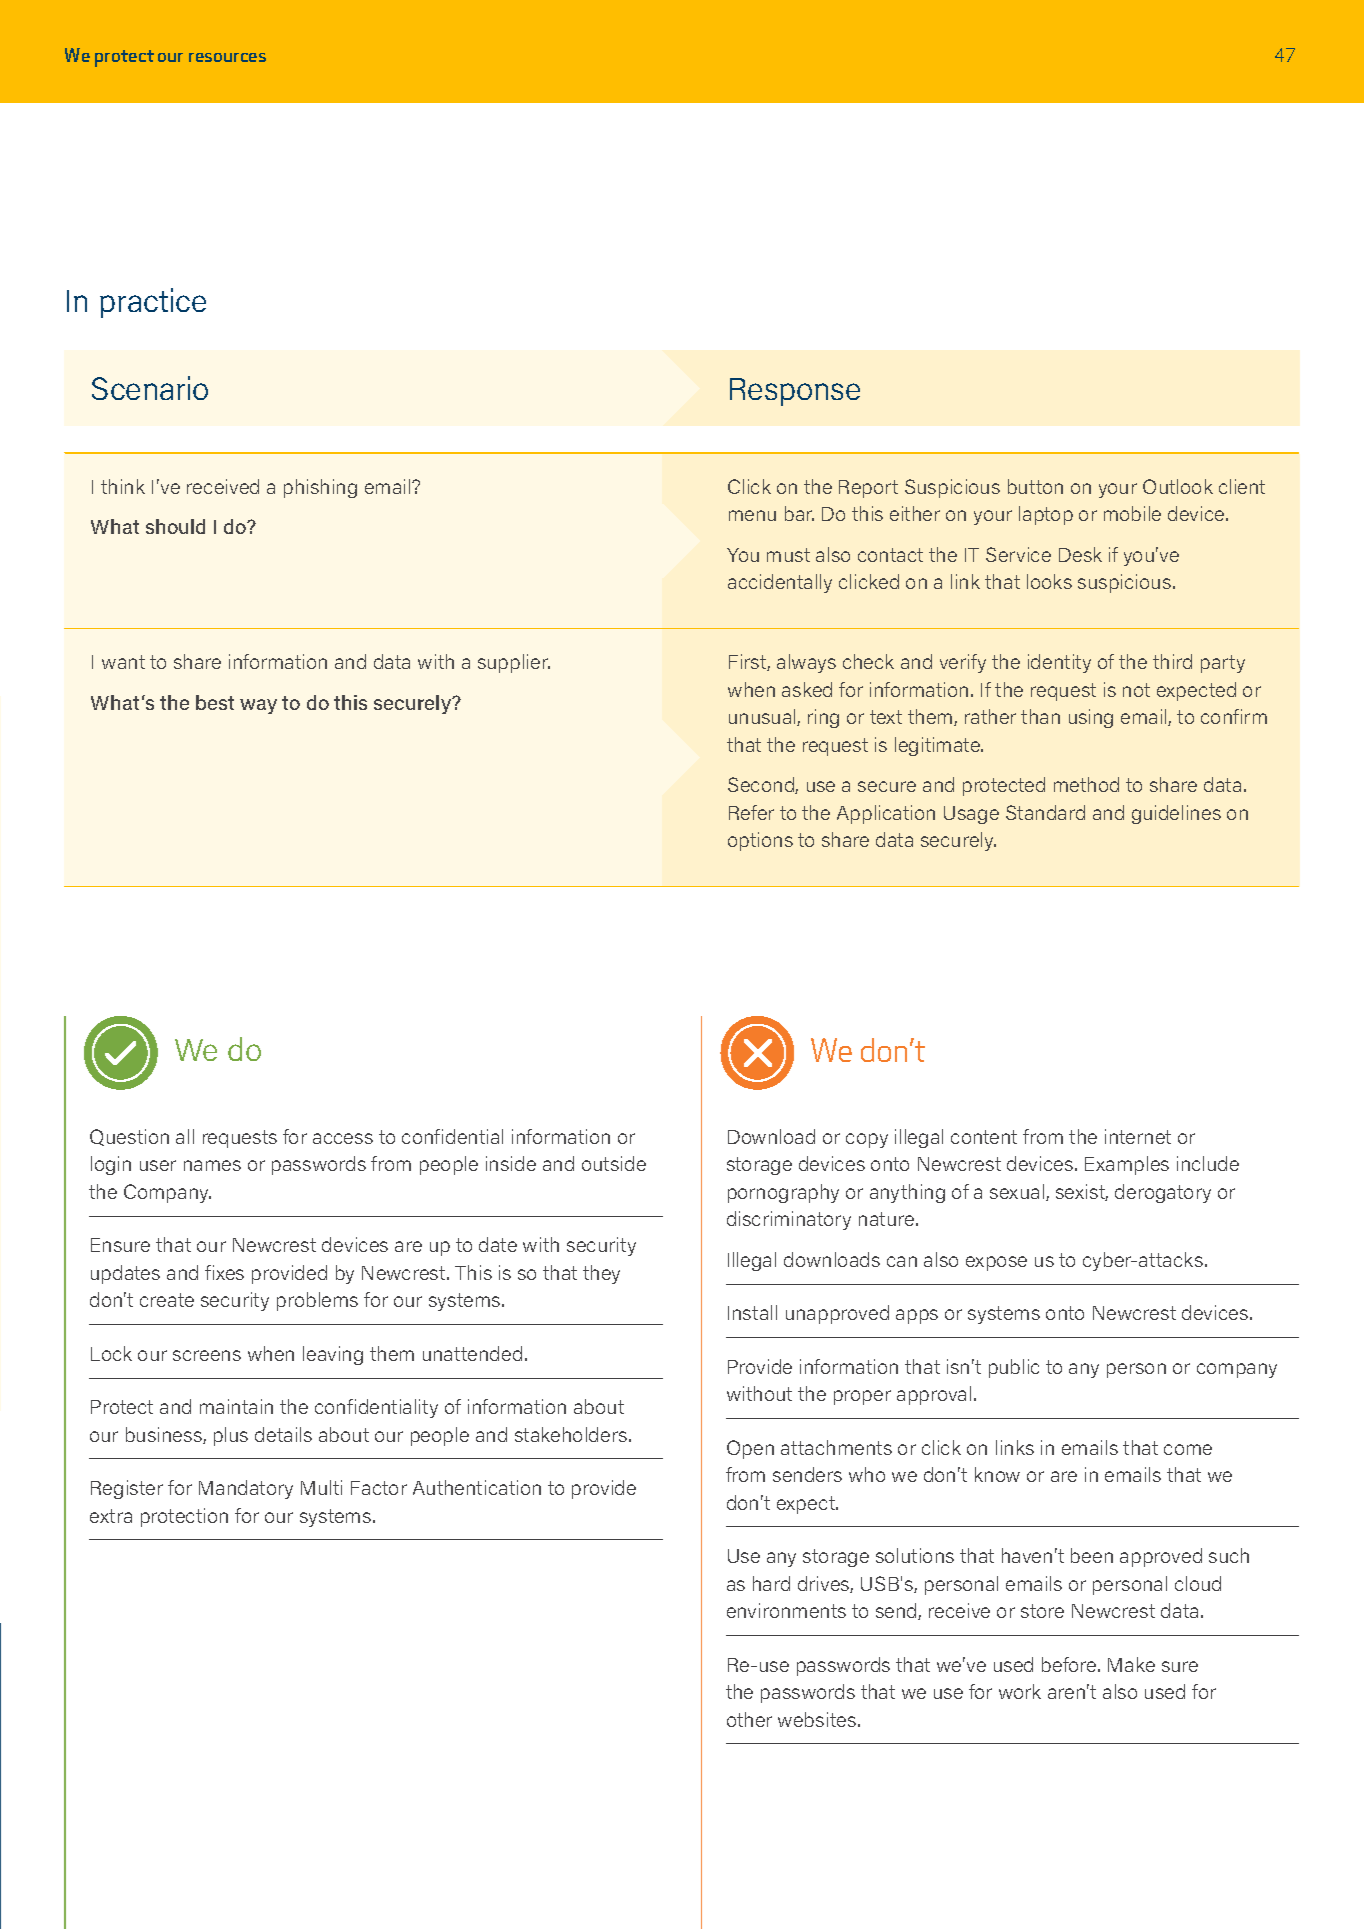  Describe the element at coordinates (1178, 486) in the screenshot. I see `Outlook` at that location.
